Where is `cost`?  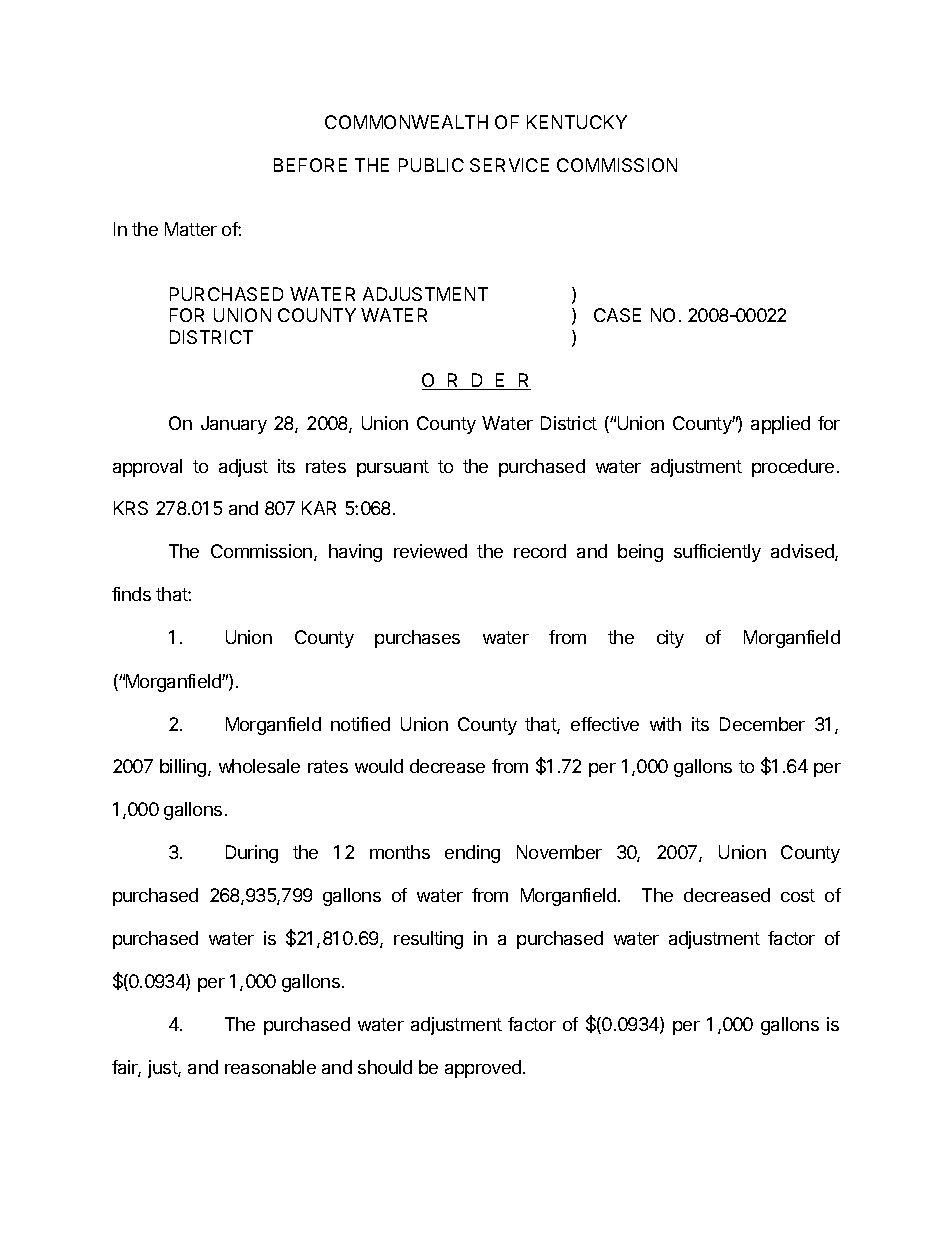
cost is located at coordinates (798, 895).
